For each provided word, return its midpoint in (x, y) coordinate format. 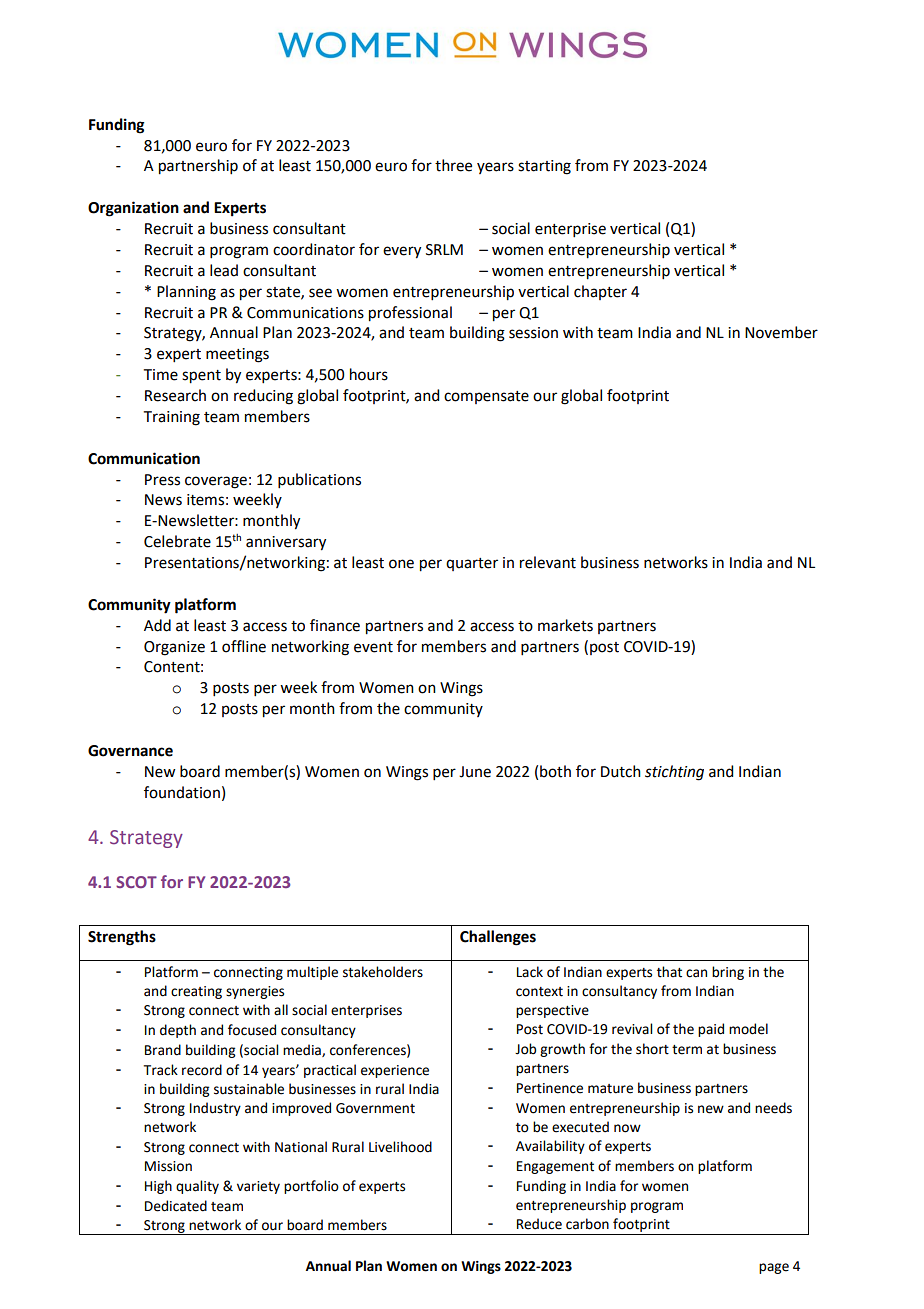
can (696, 973)
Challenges (498, 938)
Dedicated (176, 1206)
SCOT (136, 882)
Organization (133, 209)
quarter (472, 564)
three (453, 165)
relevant (548, 562)
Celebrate (177, 541)
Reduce (539, 1224)
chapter (600, 292)
